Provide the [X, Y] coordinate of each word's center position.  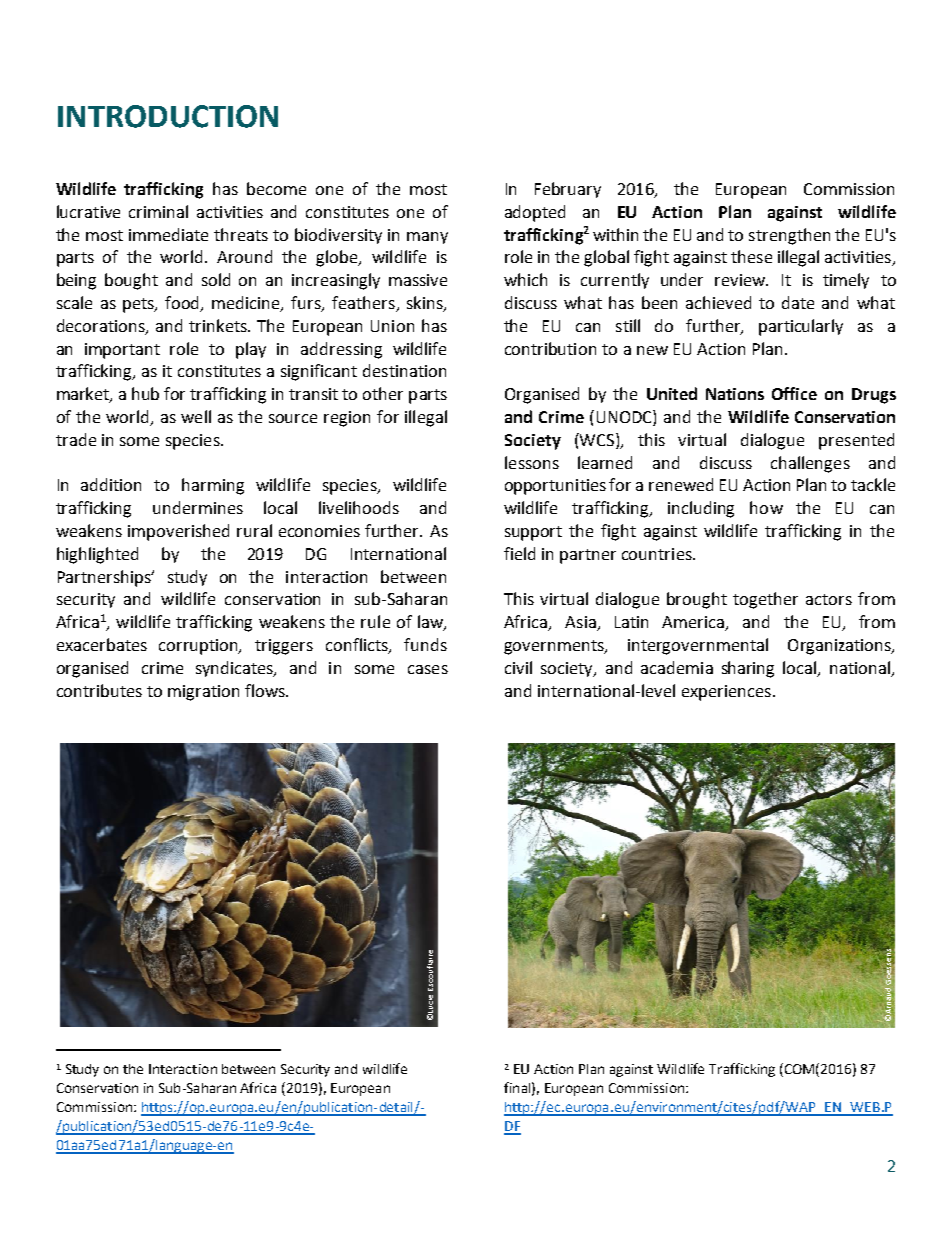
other [383, 393]
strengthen [789, 236]
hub [145, 393]
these [751, 256]
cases [428, 669]
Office [794, 393]
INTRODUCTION [168, 116]
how [766, 507]
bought [131, 281]
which [525, 279]
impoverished [178, 532]
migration [203, 693]
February [568, 190]
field [519, 553]
